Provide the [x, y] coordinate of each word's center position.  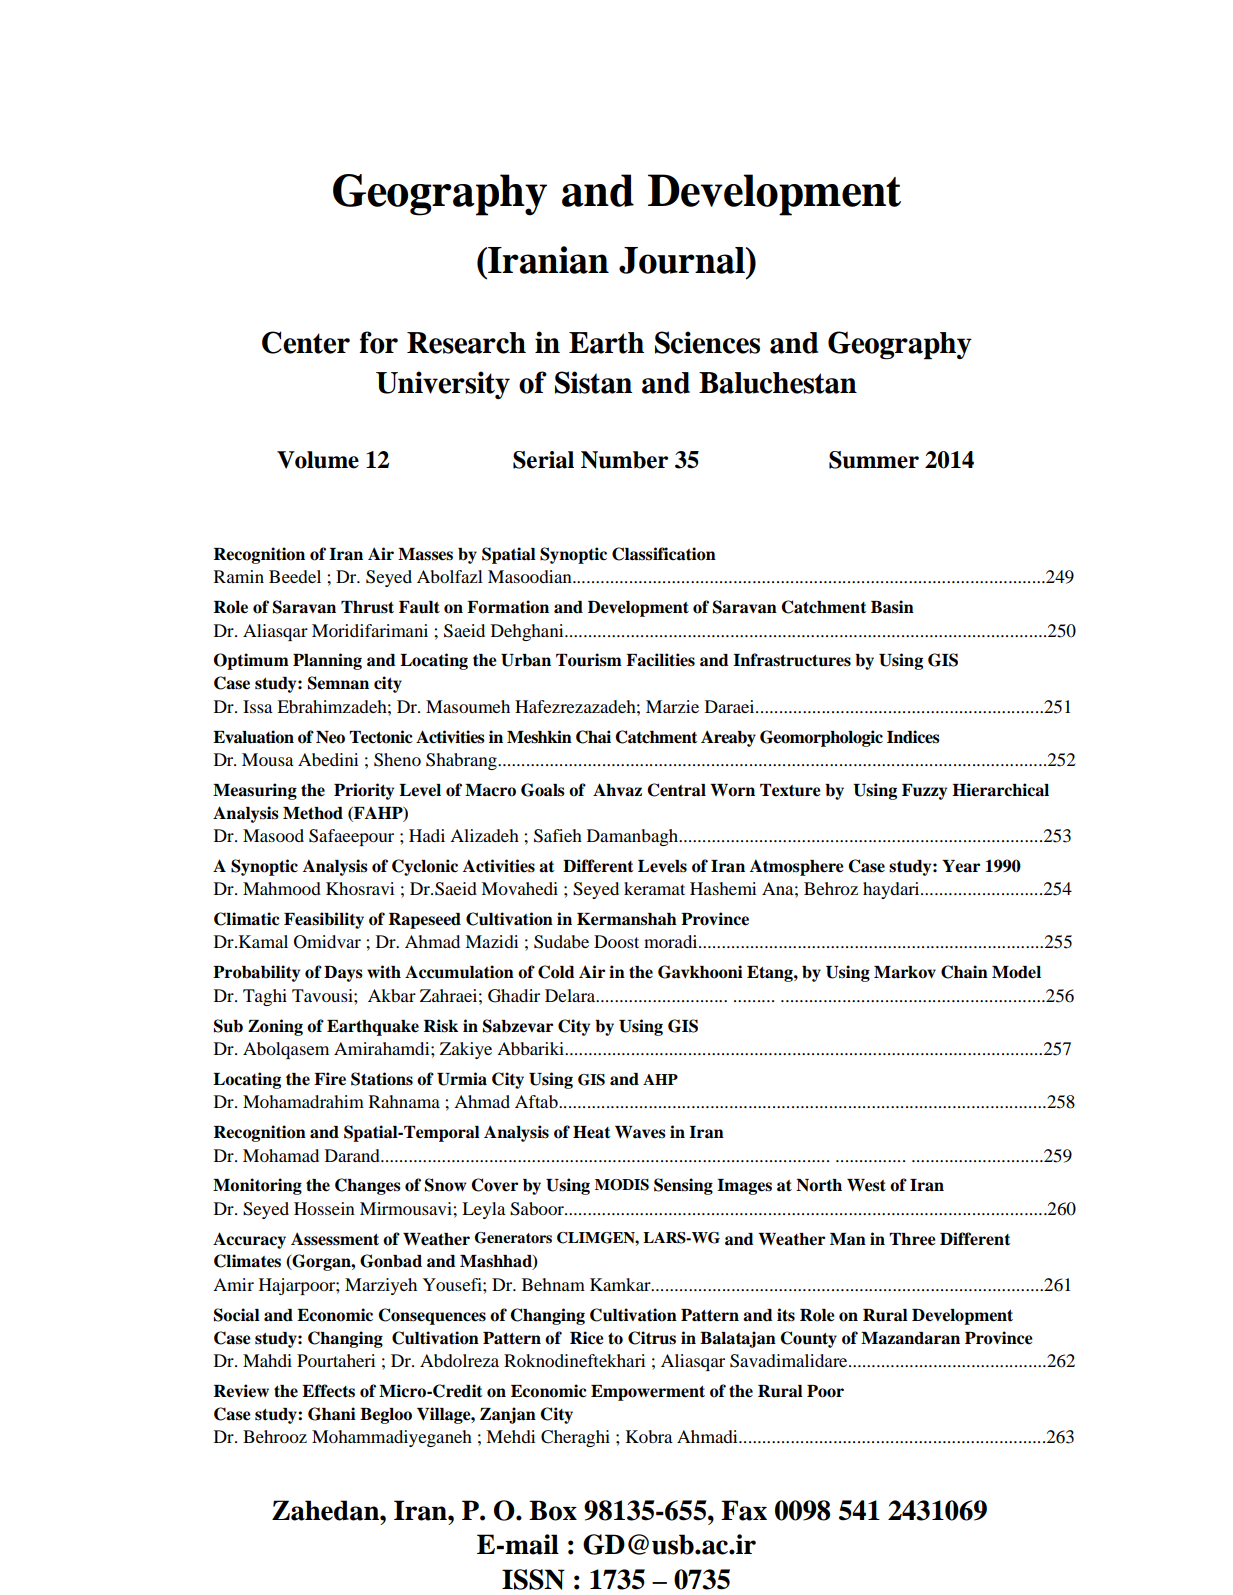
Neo [330, 737]
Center [306, 342]
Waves [640, 1132]
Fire [330, 1079]
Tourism [589, 660]
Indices [913, 737]
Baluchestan [778, 383]
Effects [328, 1391]
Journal [683, 260]
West [866, 1185]
